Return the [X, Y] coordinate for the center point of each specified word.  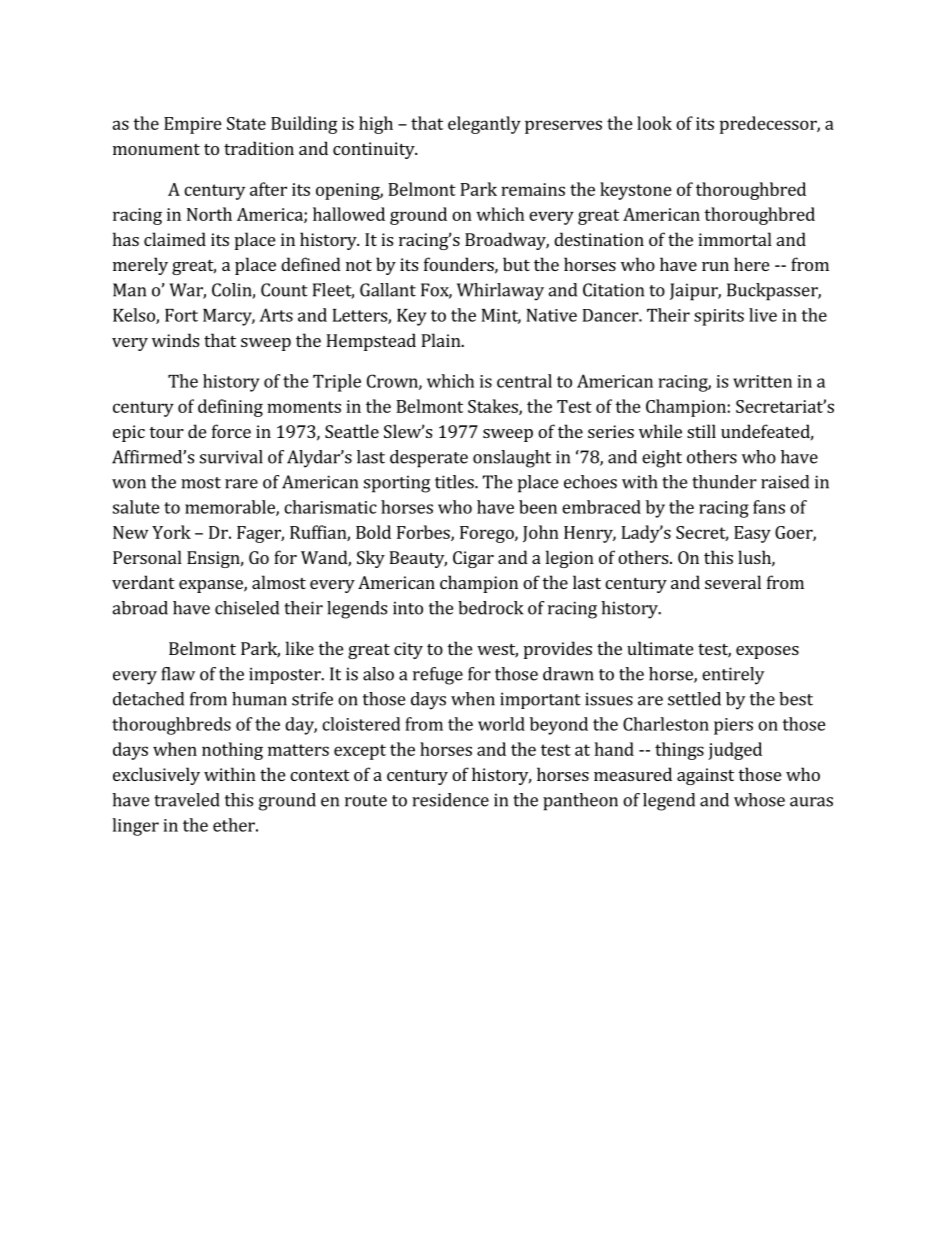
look [654, 123]
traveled [187, 800]
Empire [193, 125]
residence [450, 800]
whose [759, 800]
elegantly [484, 125]
